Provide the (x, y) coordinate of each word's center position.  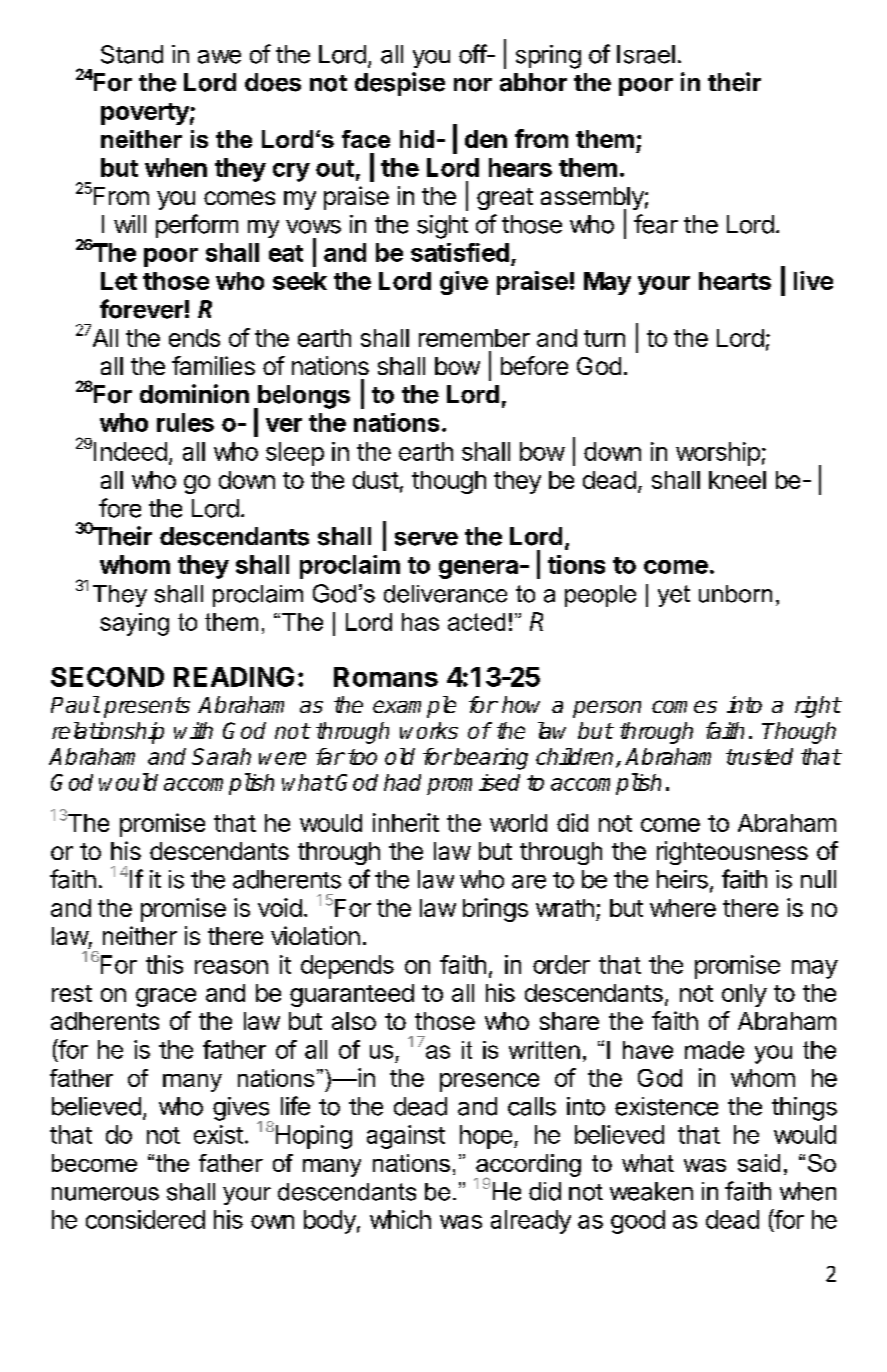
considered (145, 1219)
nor (473, 85)
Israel (646, 54)
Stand (132, 54)
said (759, 1163)
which (400, 1219)
